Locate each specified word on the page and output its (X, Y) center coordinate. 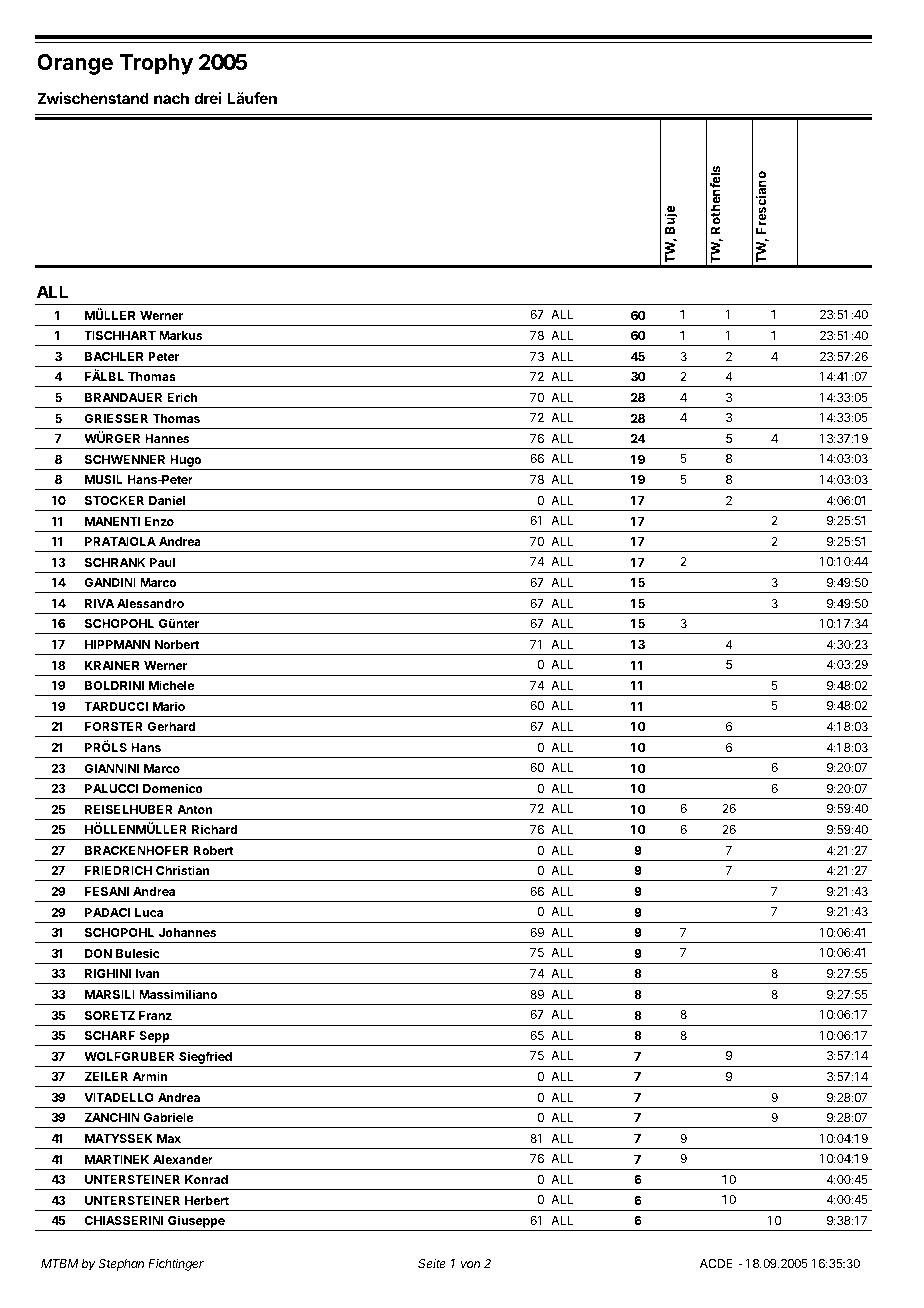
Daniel (167, 500)
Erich (182, 397)
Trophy (156, 64)
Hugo (186, 462)
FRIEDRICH (118, 870)
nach (171, 98)
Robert (214, 850)
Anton (194, 809)
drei (207, 98)
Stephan (121, 1265)
